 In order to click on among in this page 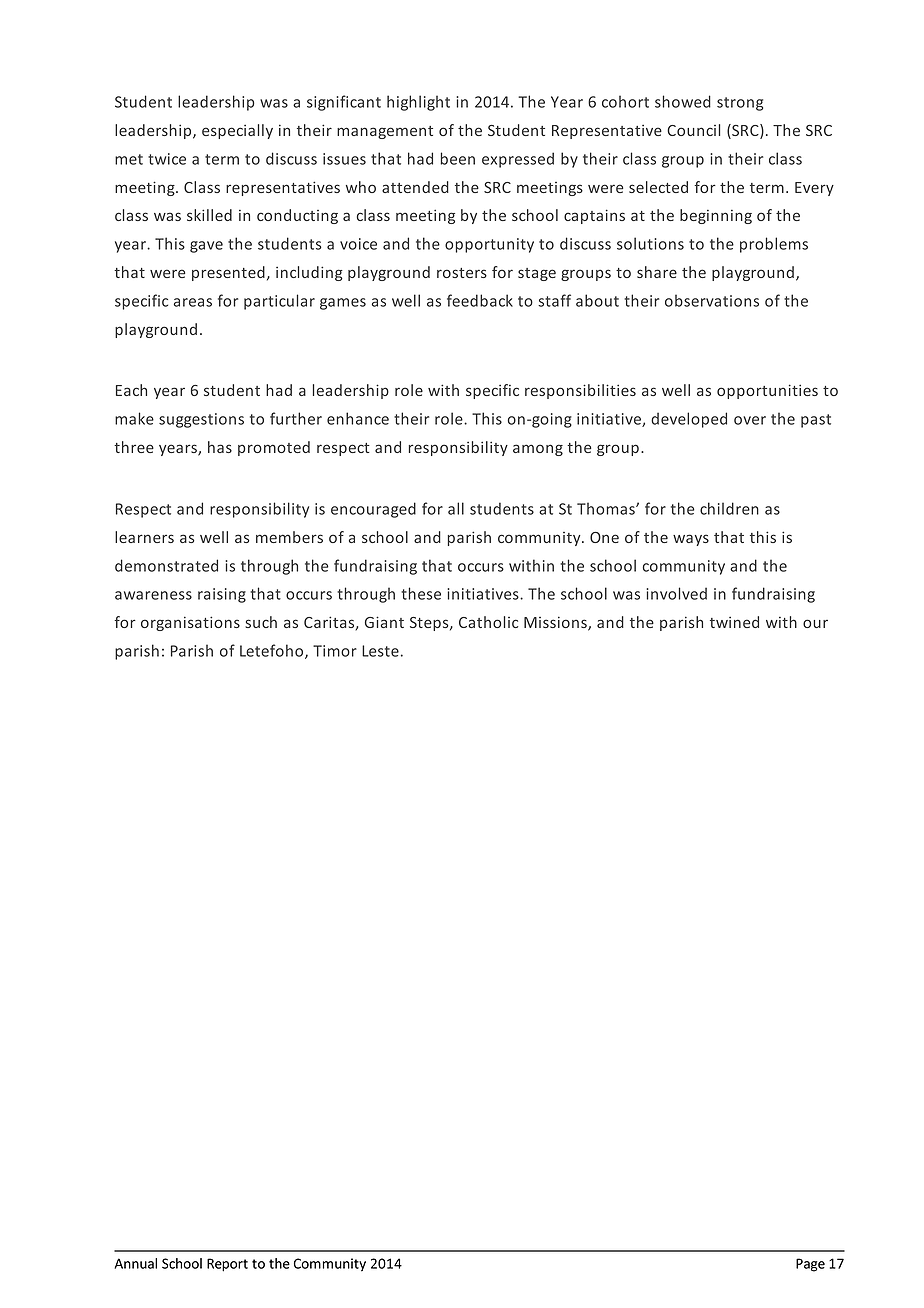, I will do `click(538, 450)`.
